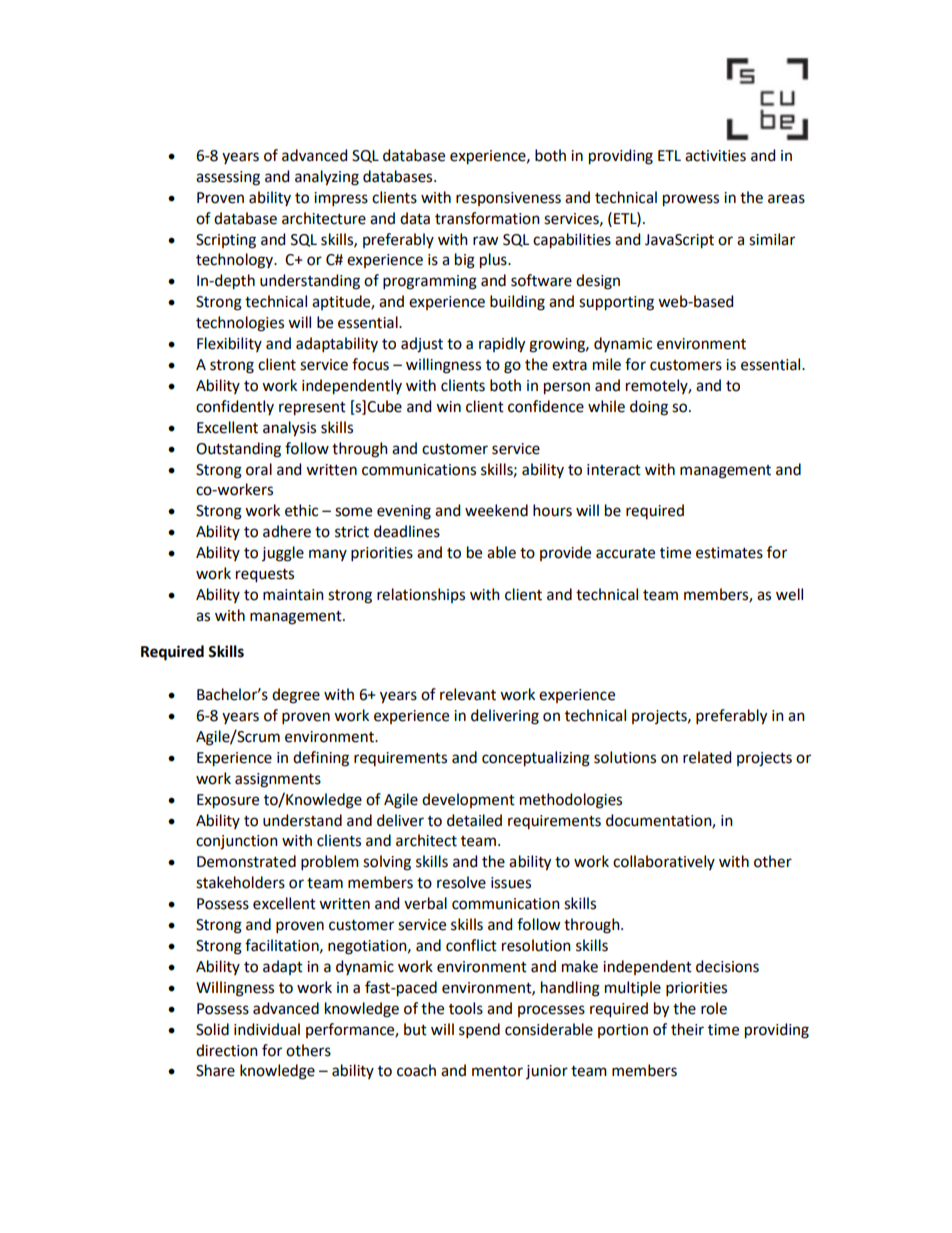 The image size is (952, 1233). What do you see at coordinates (259, 469) in the screenshot?
I see `oral` at bounding box center [259, 469].
